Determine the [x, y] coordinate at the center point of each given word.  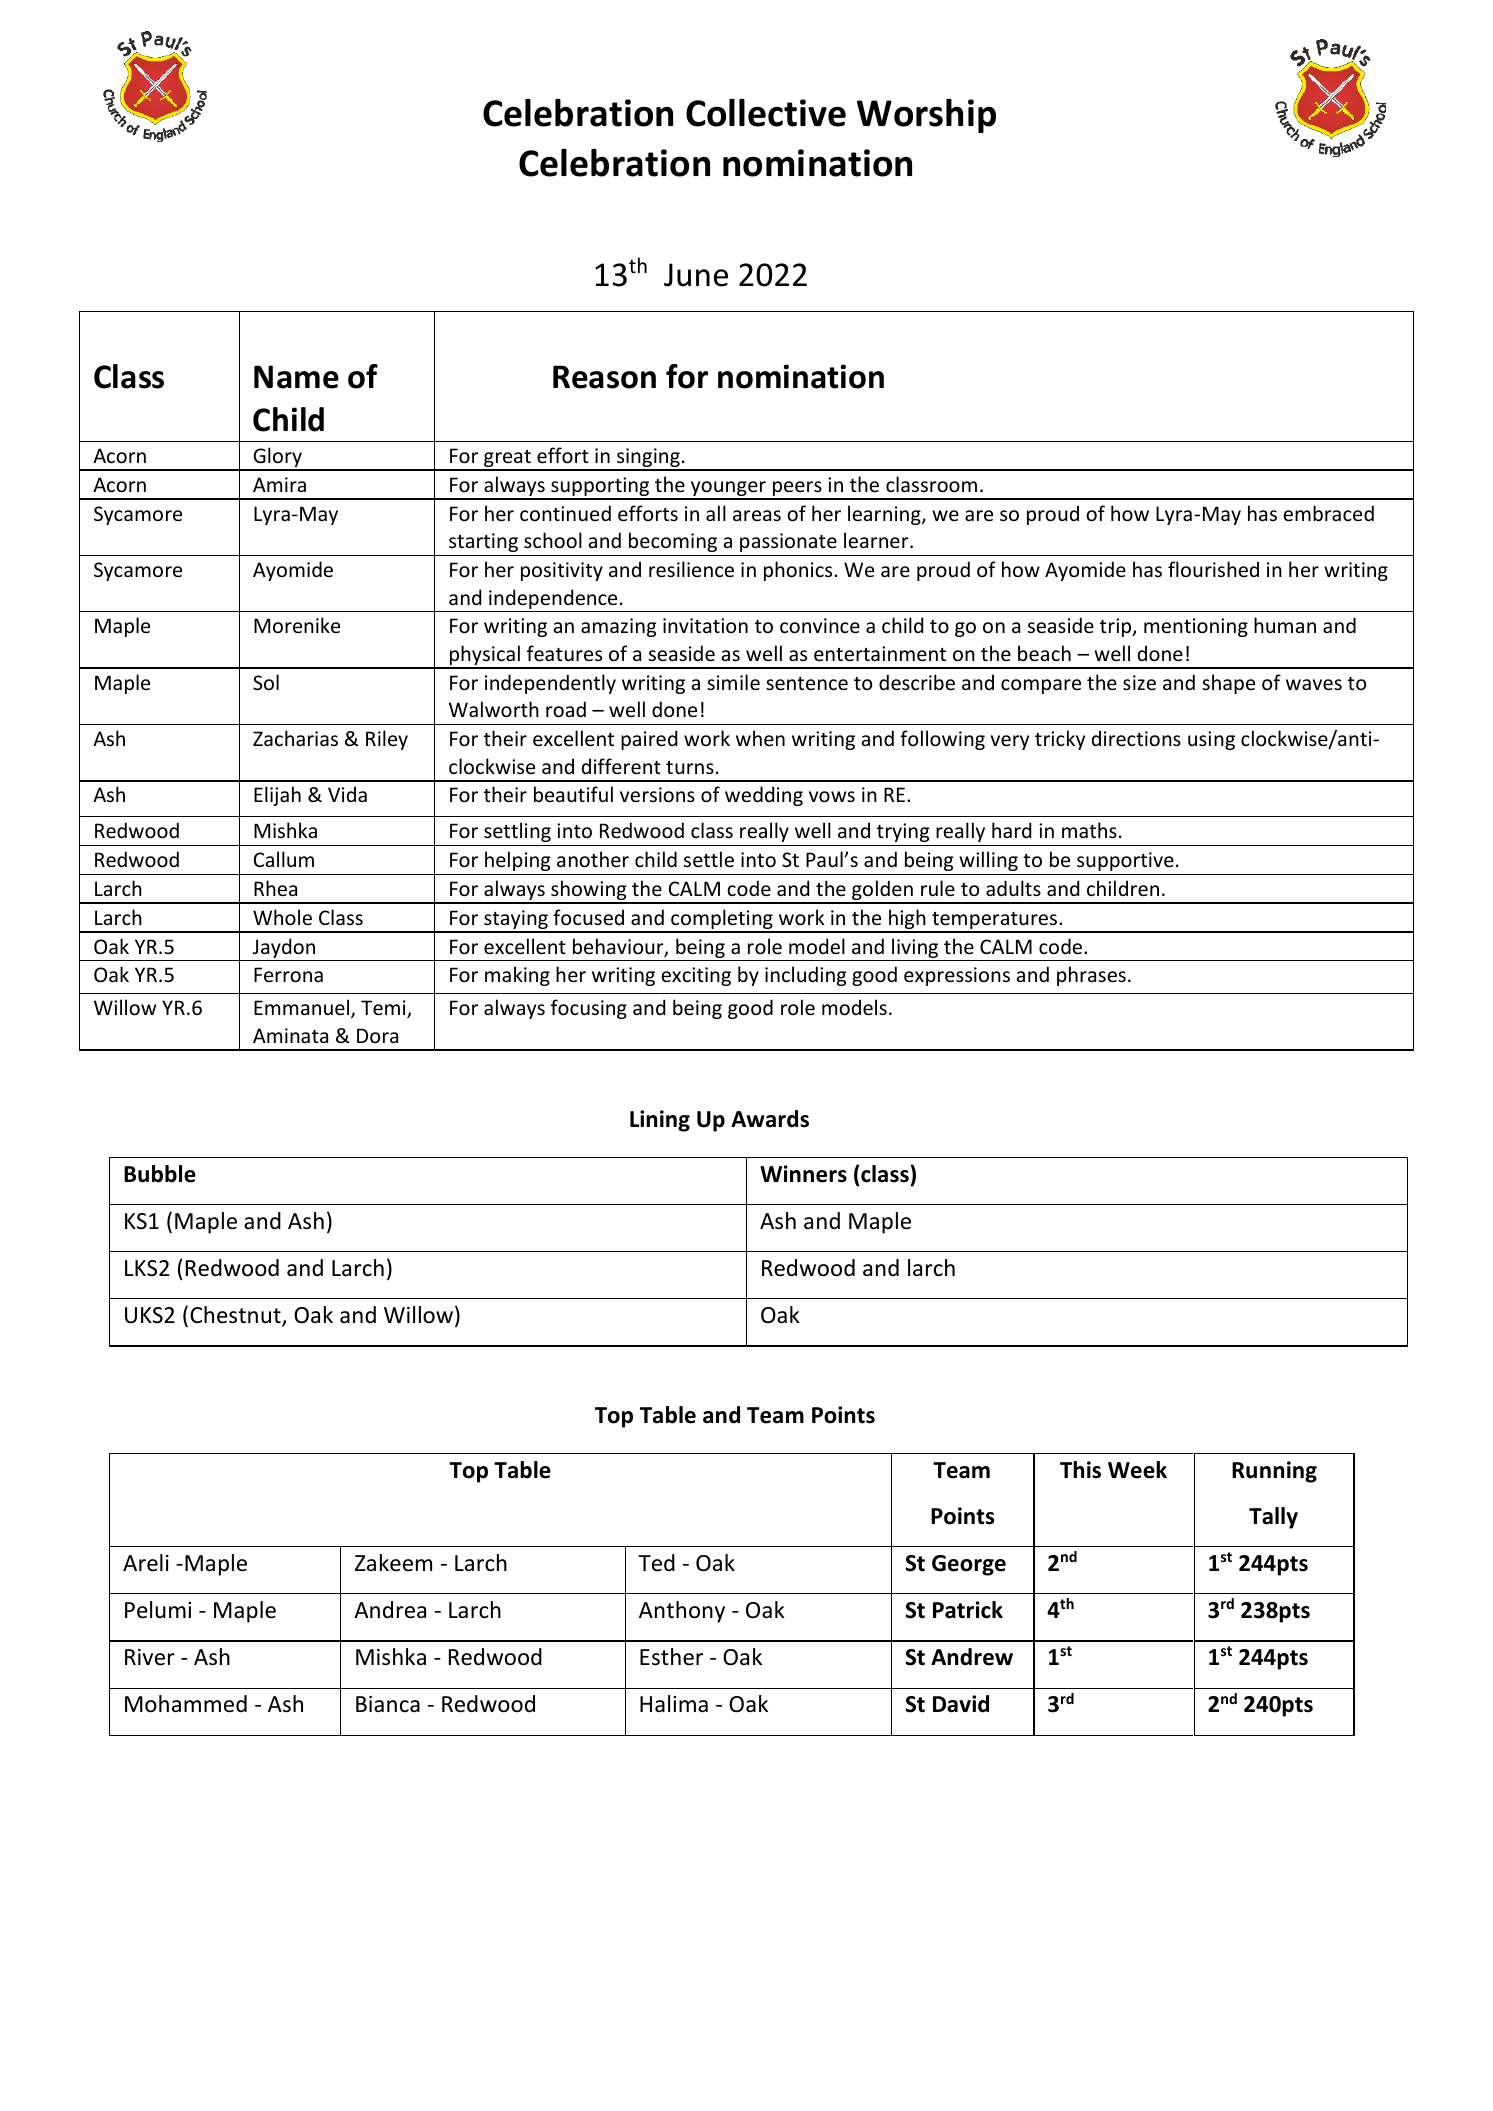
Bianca [388, 1704]
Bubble [160, 1174]
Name [296, 377]
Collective [766, 113]
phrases [1091, 976]
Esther [671, 1657]
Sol [266, 682]
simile [733, 682]
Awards [770, 1119]
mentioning [1196, 627]
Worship [926, 116]
